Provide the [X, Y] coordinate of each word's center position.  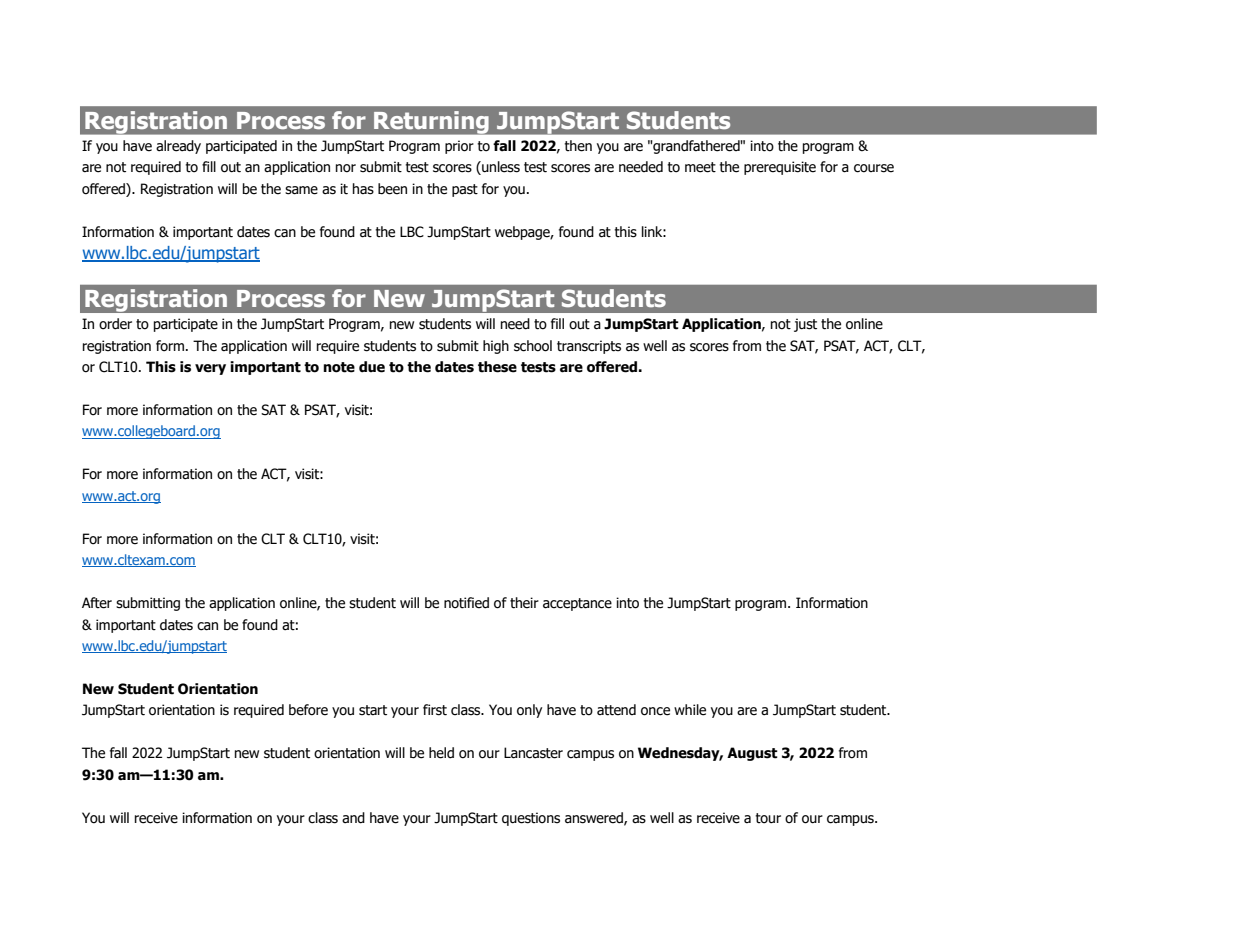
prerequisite [780, 168]
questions [531, 819]
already [178, 147]
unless [500, 168]
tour [768, 818]
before [308, 710]
